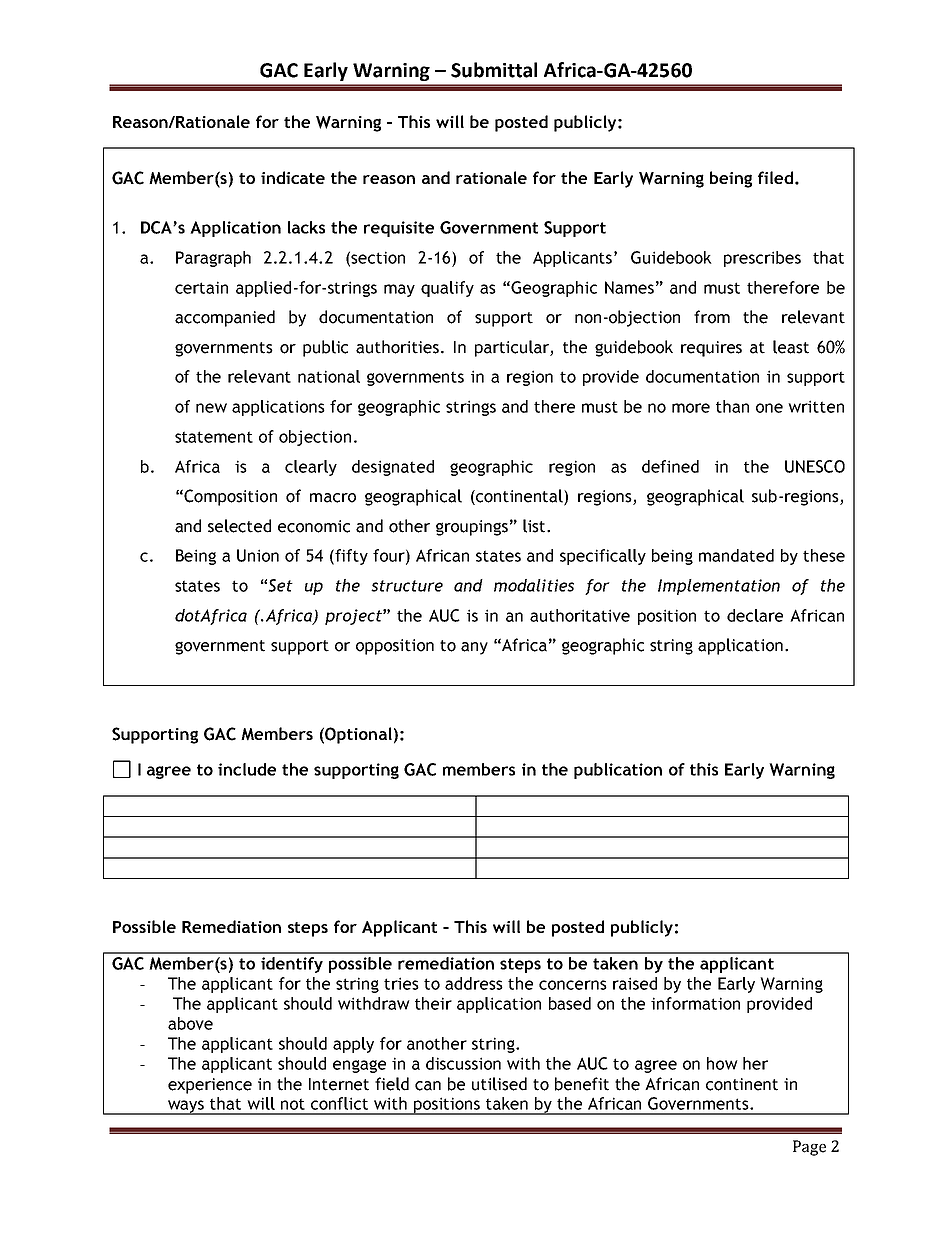  Describe the element at coordinates (293, 177) in the screenshot. I see `indicate` at that location.
